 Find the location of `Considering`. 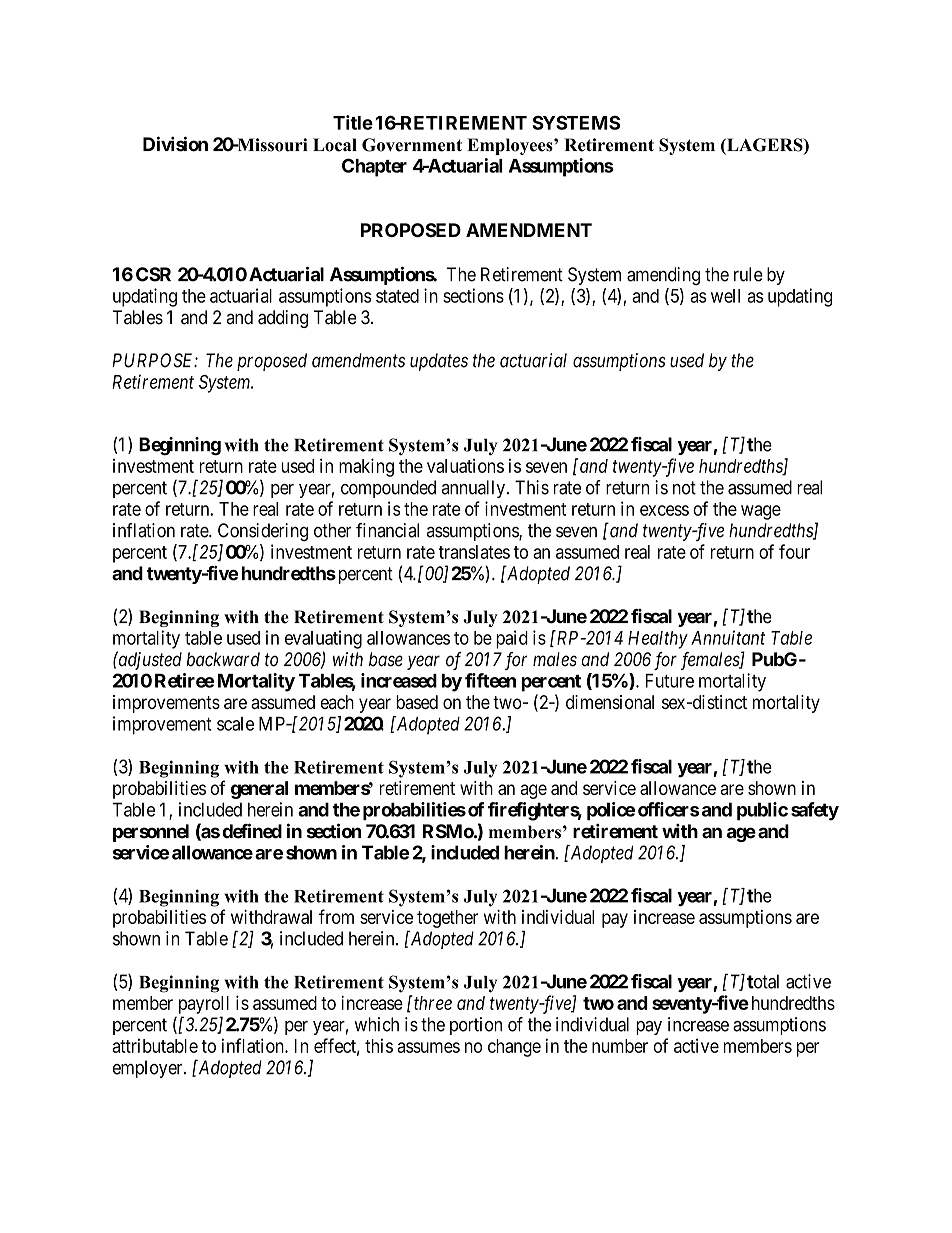

Considering is located at coordinates (263, 532).
